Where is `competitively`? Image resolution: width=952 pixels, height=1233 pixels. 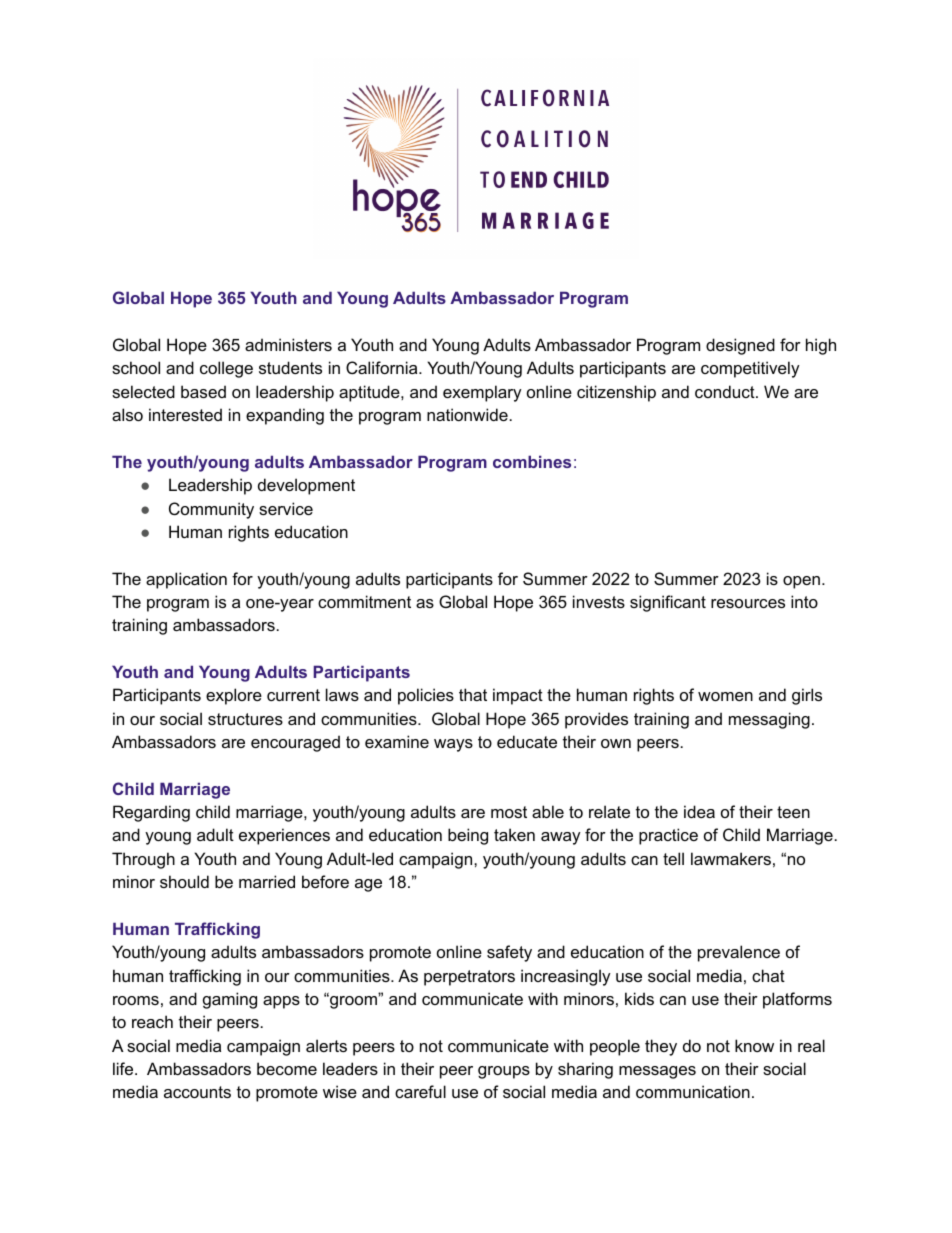 competitively is located at coordinates (750, 369).
